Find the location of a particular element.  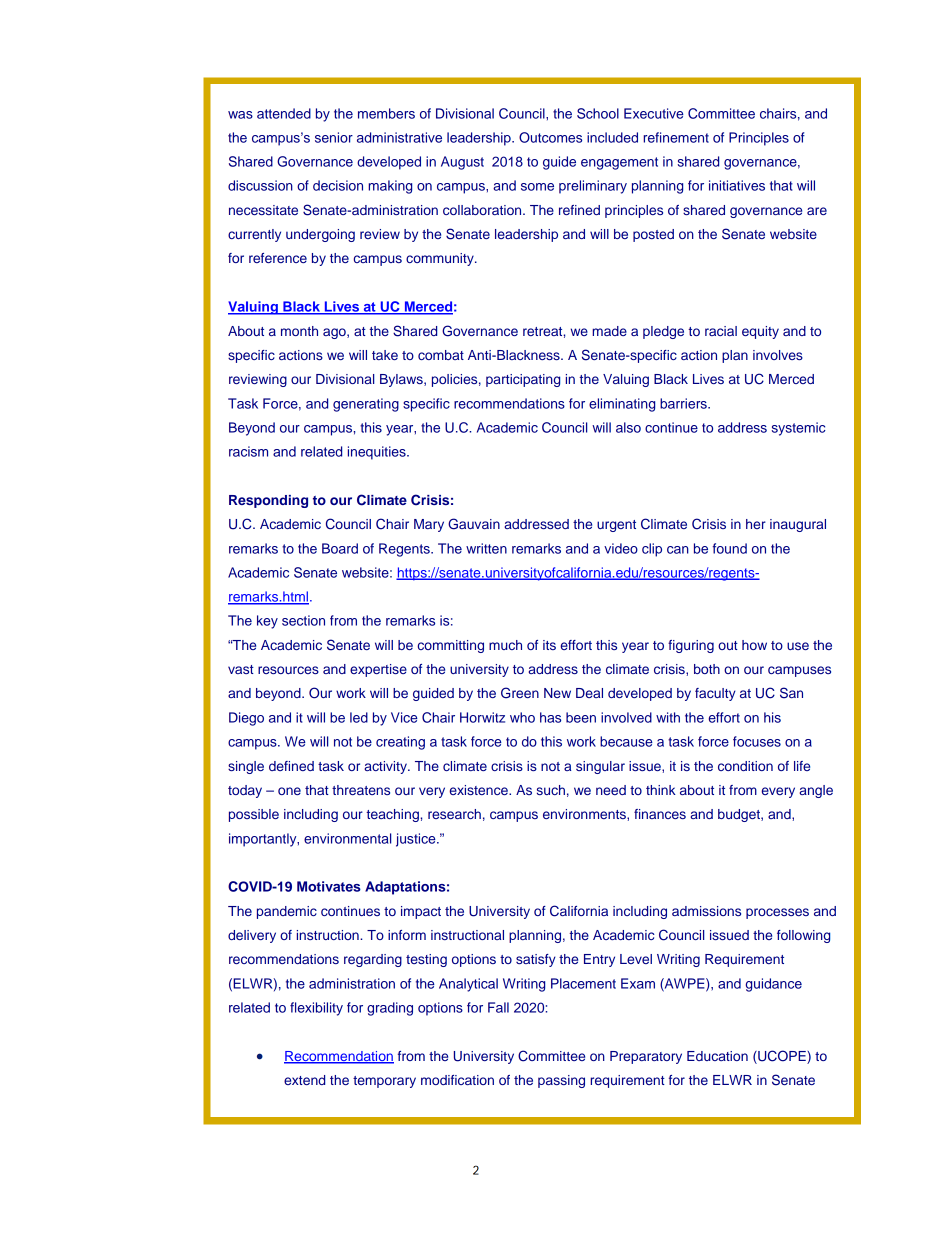

focuses is located at coordinates (757, 741).
